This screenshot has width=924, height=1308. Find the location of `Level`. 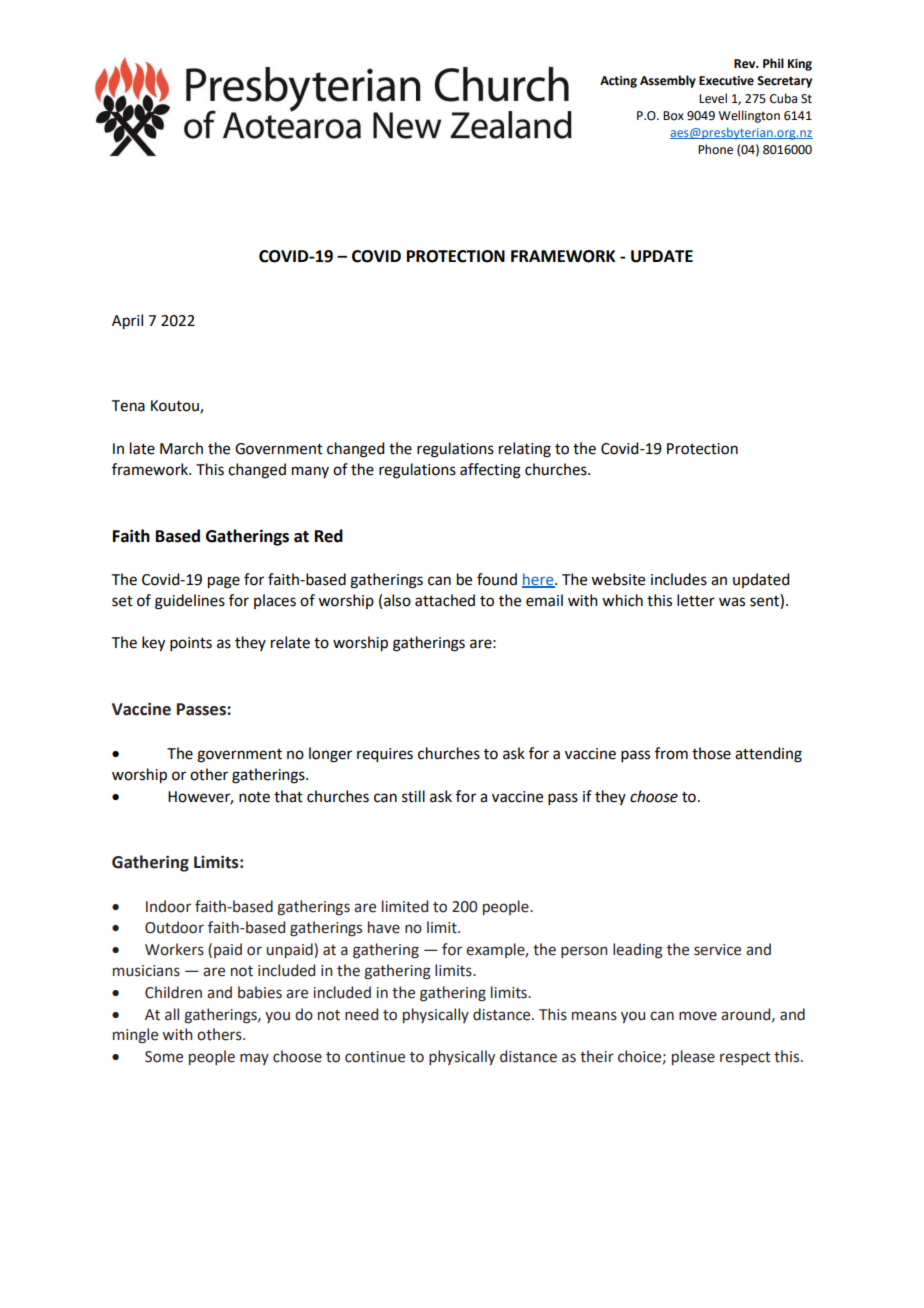

Level is located at coordinates (713, 98).
